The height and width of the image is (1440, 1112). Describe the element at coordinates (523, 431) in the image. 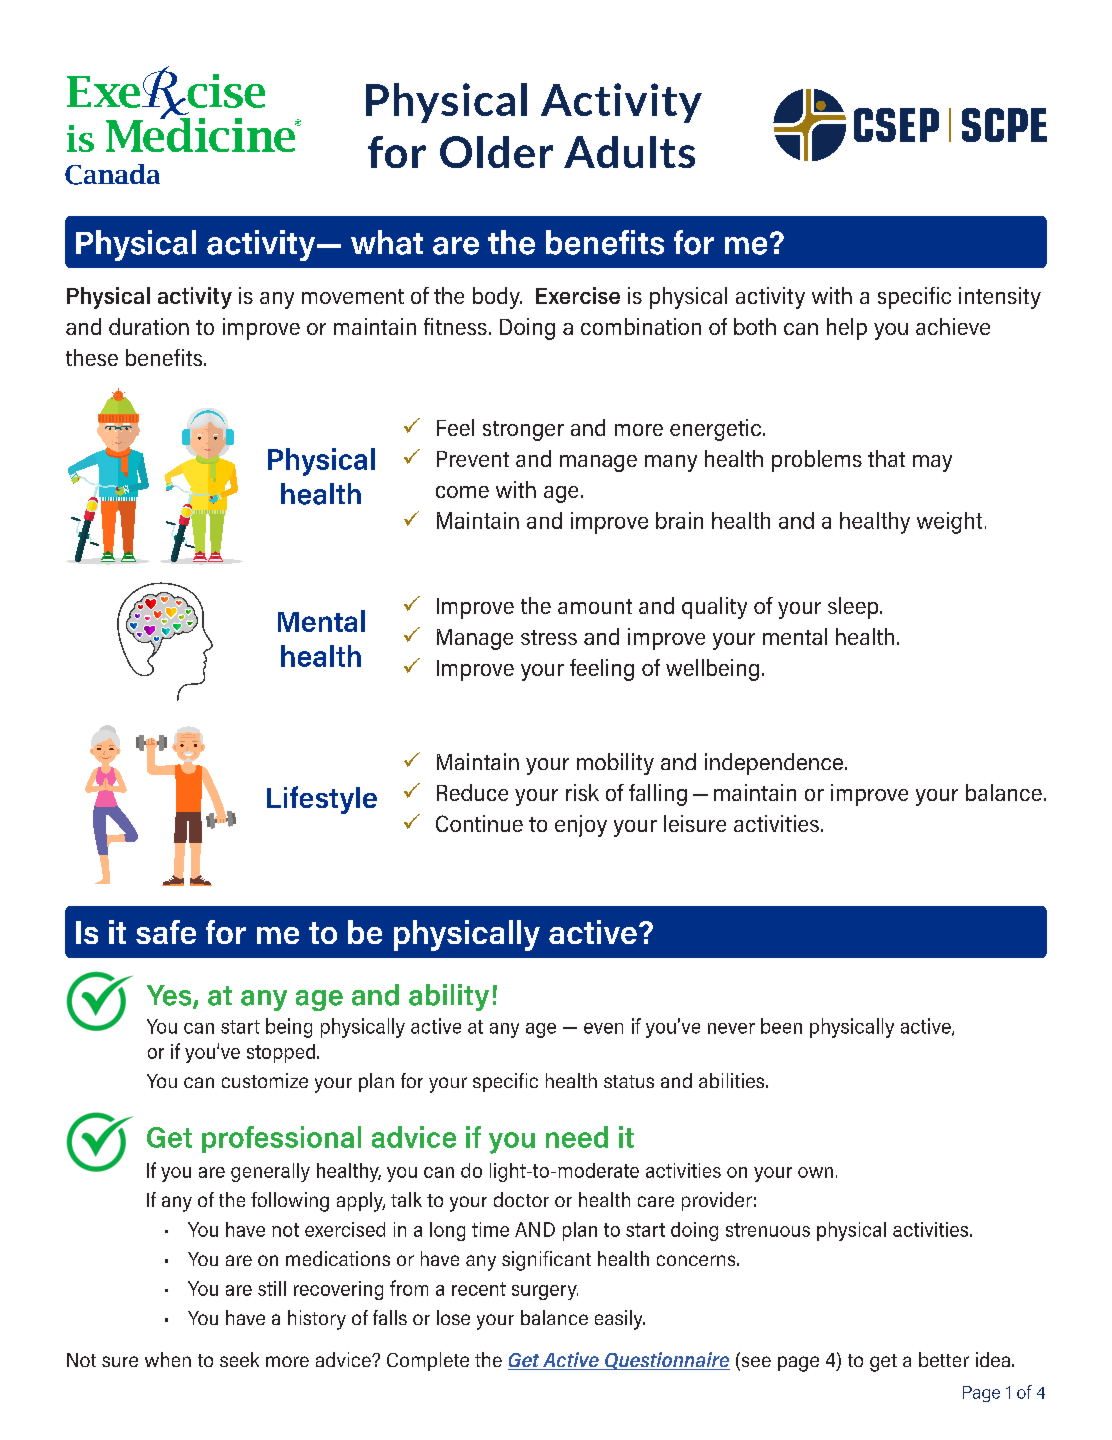

I see `stronger` at that location.
